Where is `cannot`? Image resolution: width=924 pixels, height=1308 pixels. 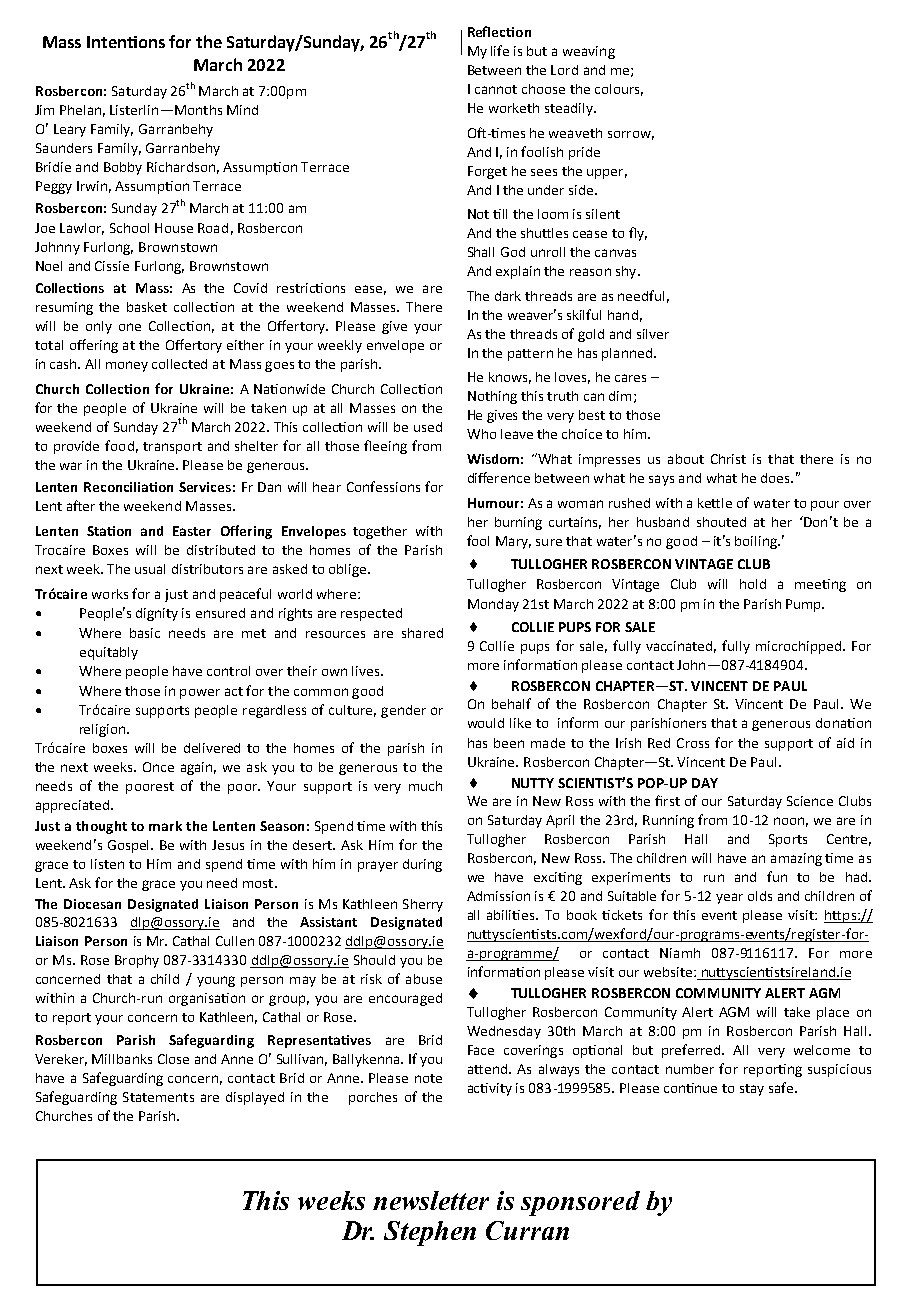
cannot is located at coordinates (496, 89).
